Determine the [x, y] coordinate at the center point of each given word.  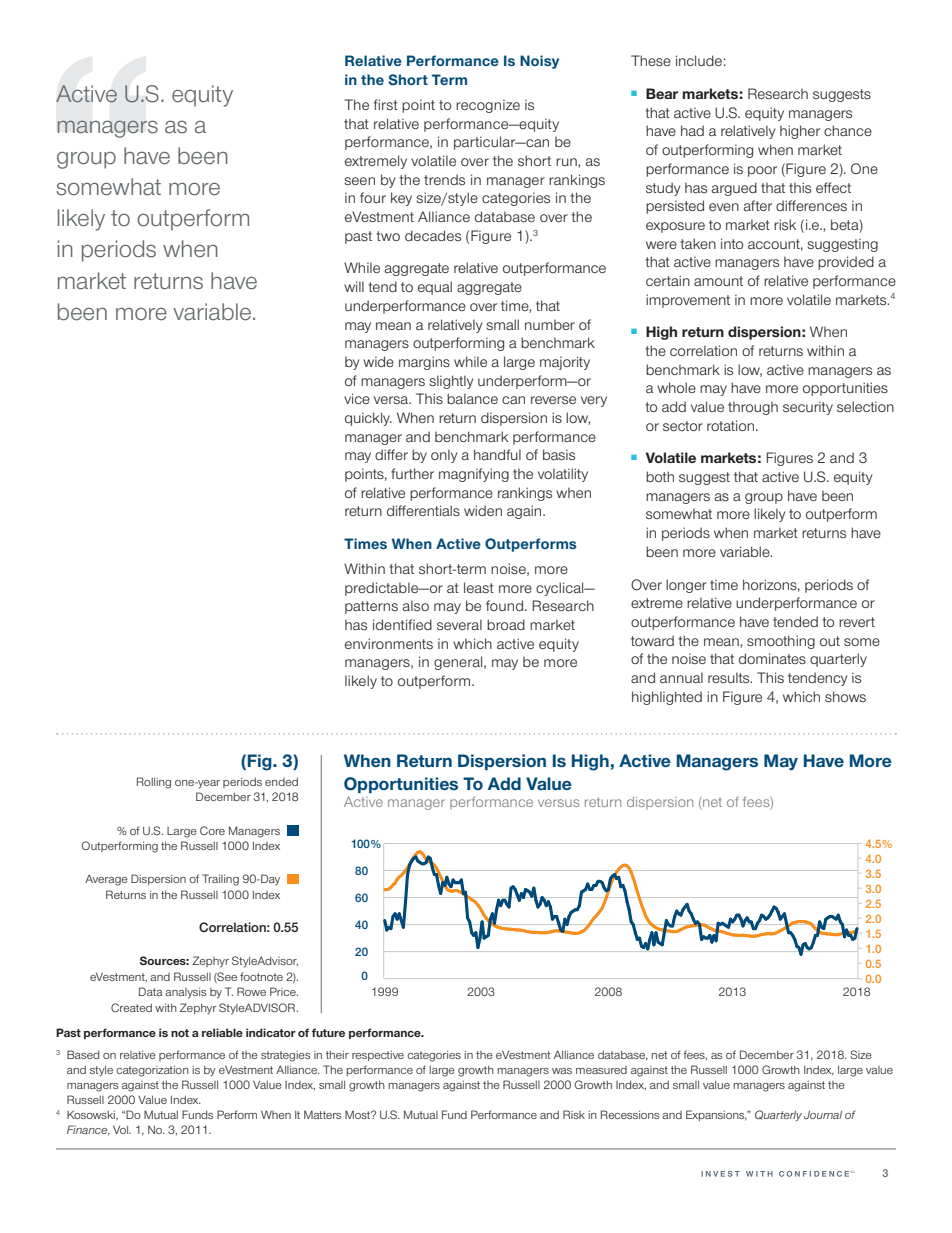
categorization [152, 1071]
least [479, 587]
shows [845, 696]
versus [559, 803]
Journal [823, 1115]
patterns [371, 607]
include [699, 60]
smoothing [781, 642]
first [386, 104]
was [562, 1071]
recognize [488, 106]
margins [424, 363]
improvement [688, 301]
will [354, 286]
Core [212, 830]
